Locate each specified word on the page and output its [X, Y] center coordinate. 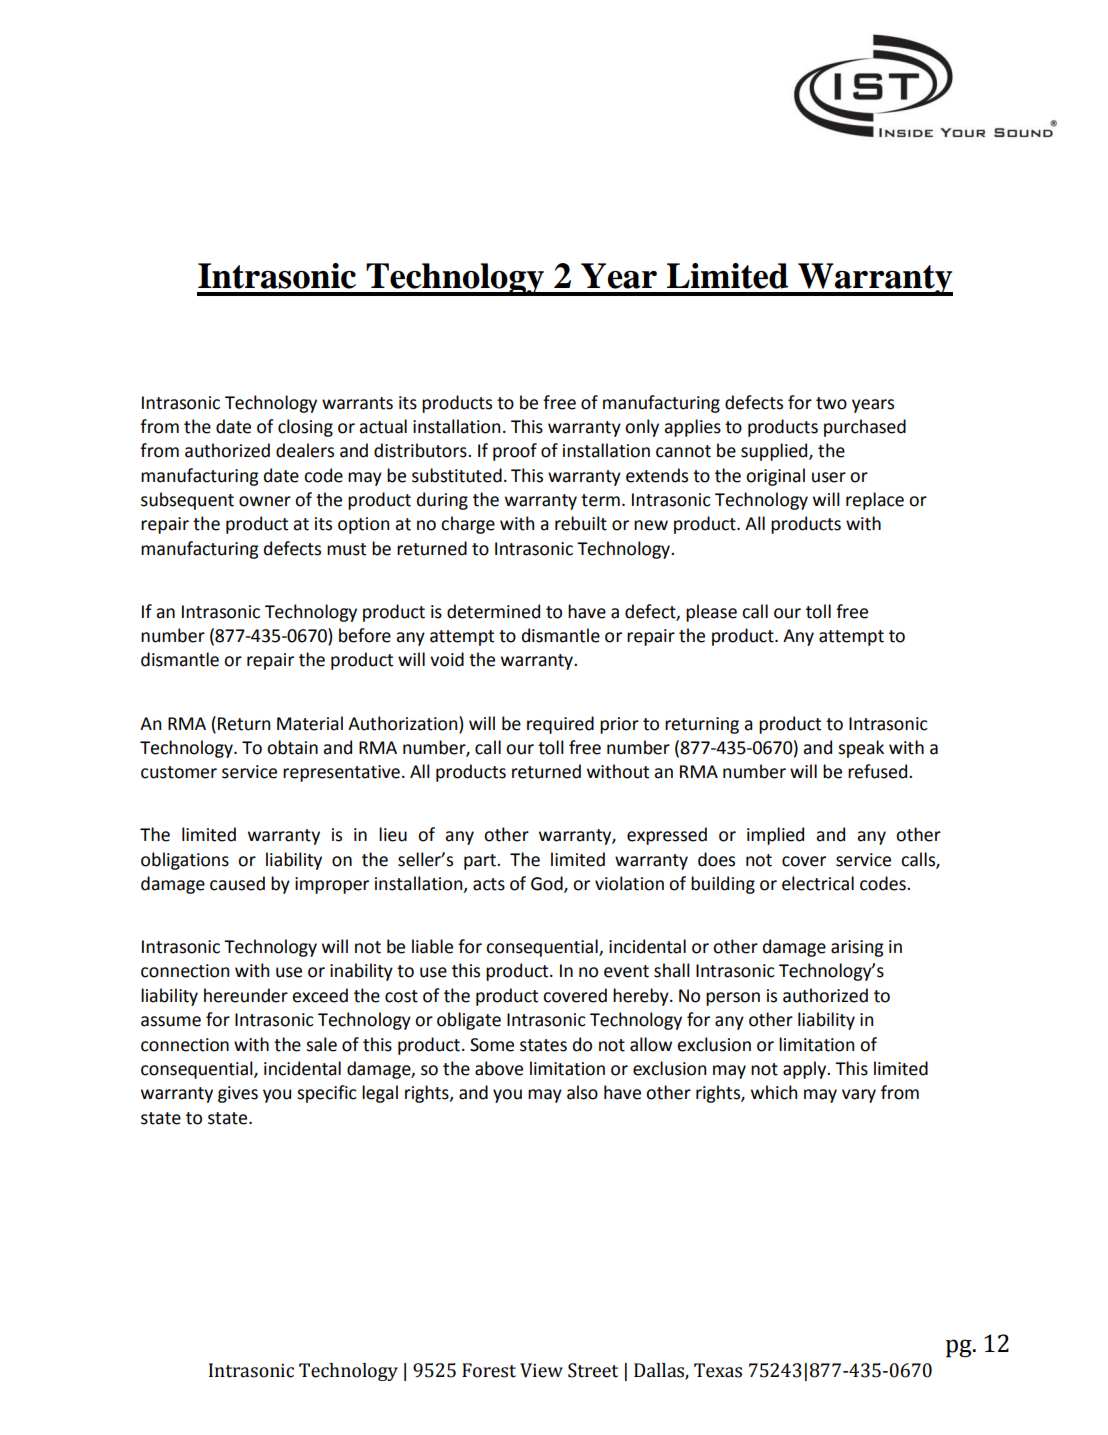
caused [237, 883]
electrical [818, 883]
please [711, 613]
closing [305, 428]
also [582, 1092]
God [548, 884]
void [447, 659]
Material [310, 723]
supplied [775, 452]
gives [238, 1094]
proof [515, 452]
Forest [489, 1370]
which [774, 1092]
